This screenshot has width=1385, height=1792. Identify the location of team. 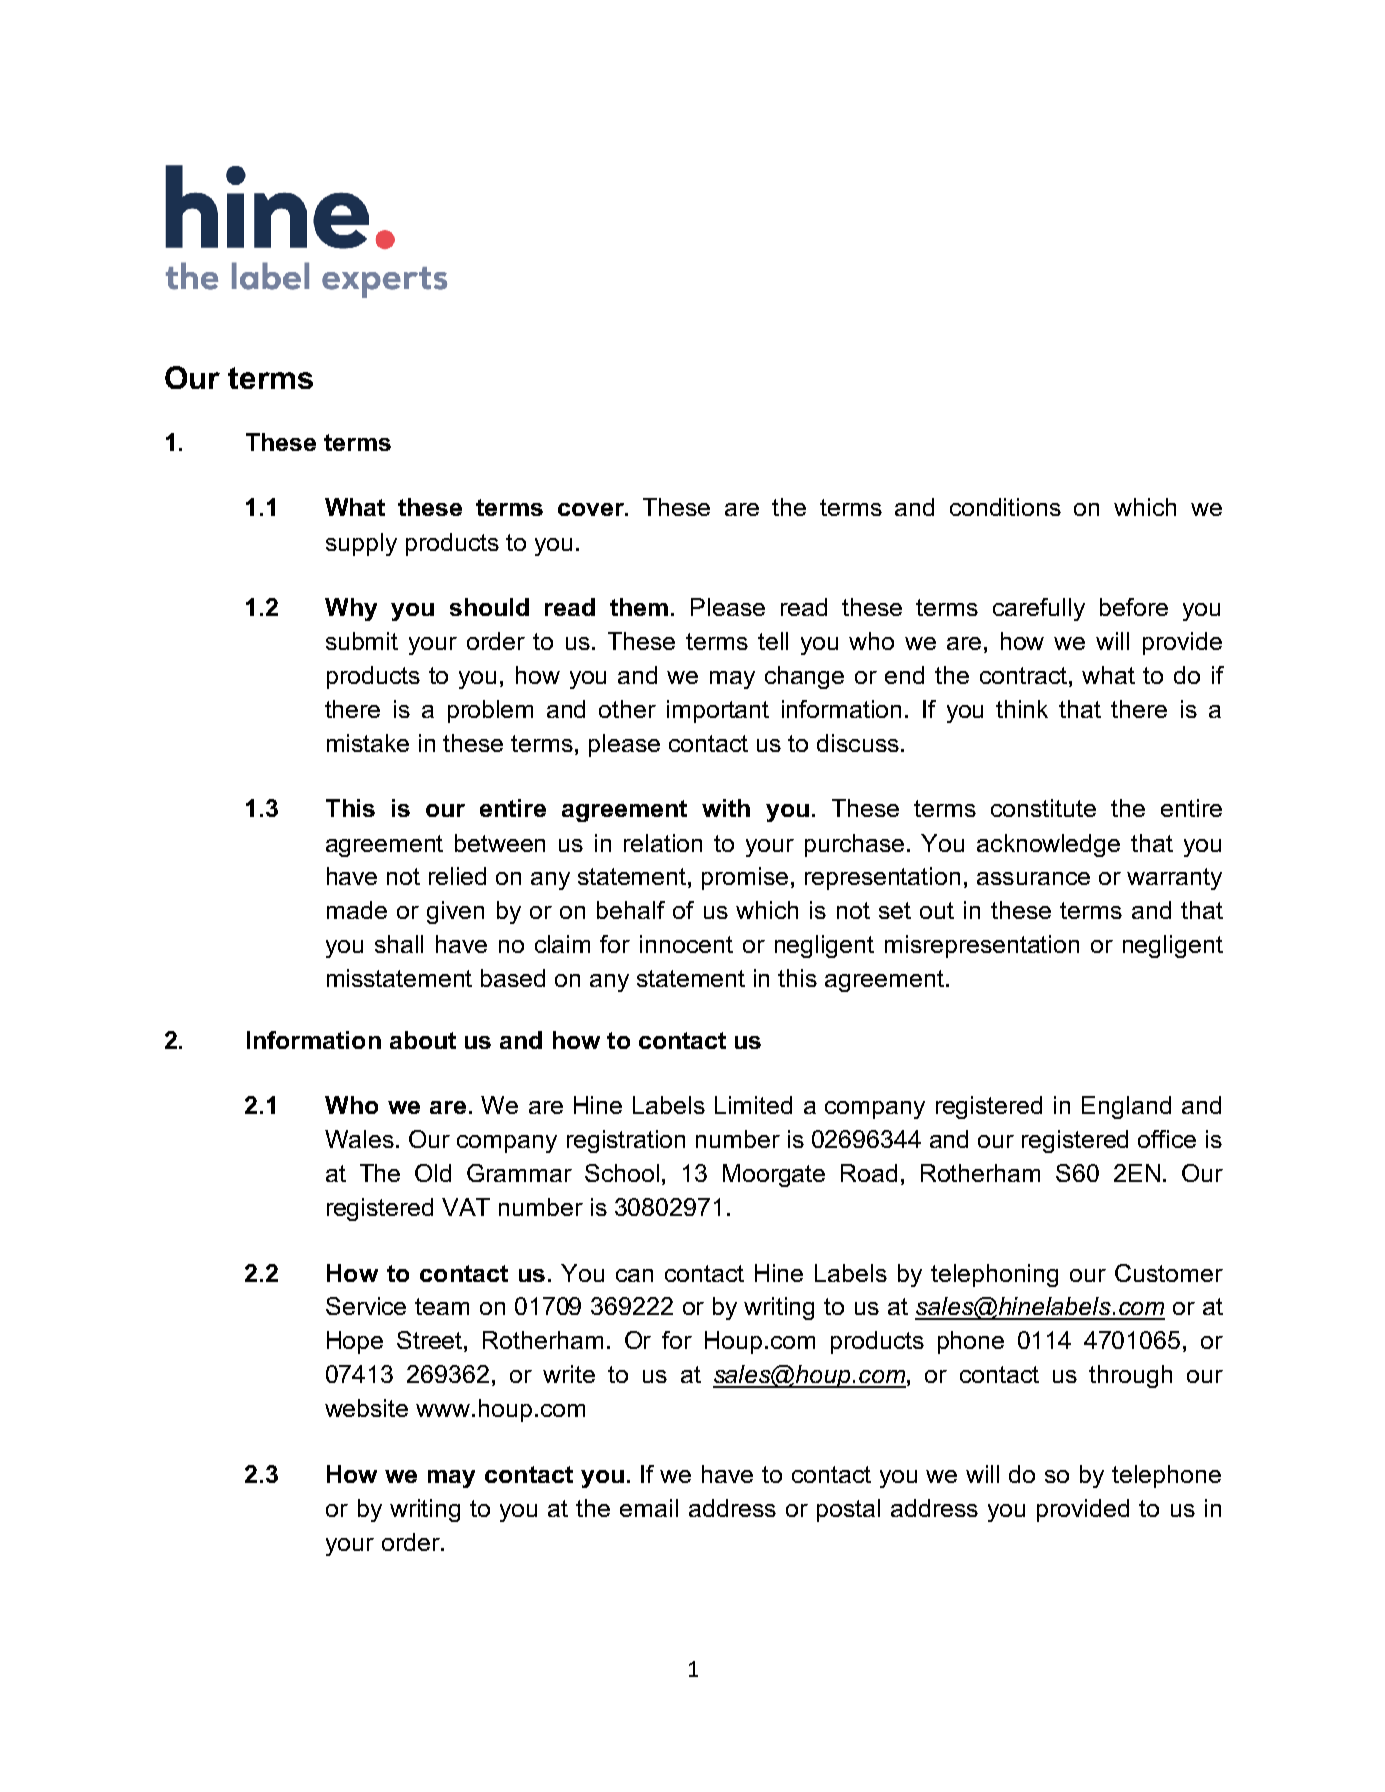
(442, 1306).
